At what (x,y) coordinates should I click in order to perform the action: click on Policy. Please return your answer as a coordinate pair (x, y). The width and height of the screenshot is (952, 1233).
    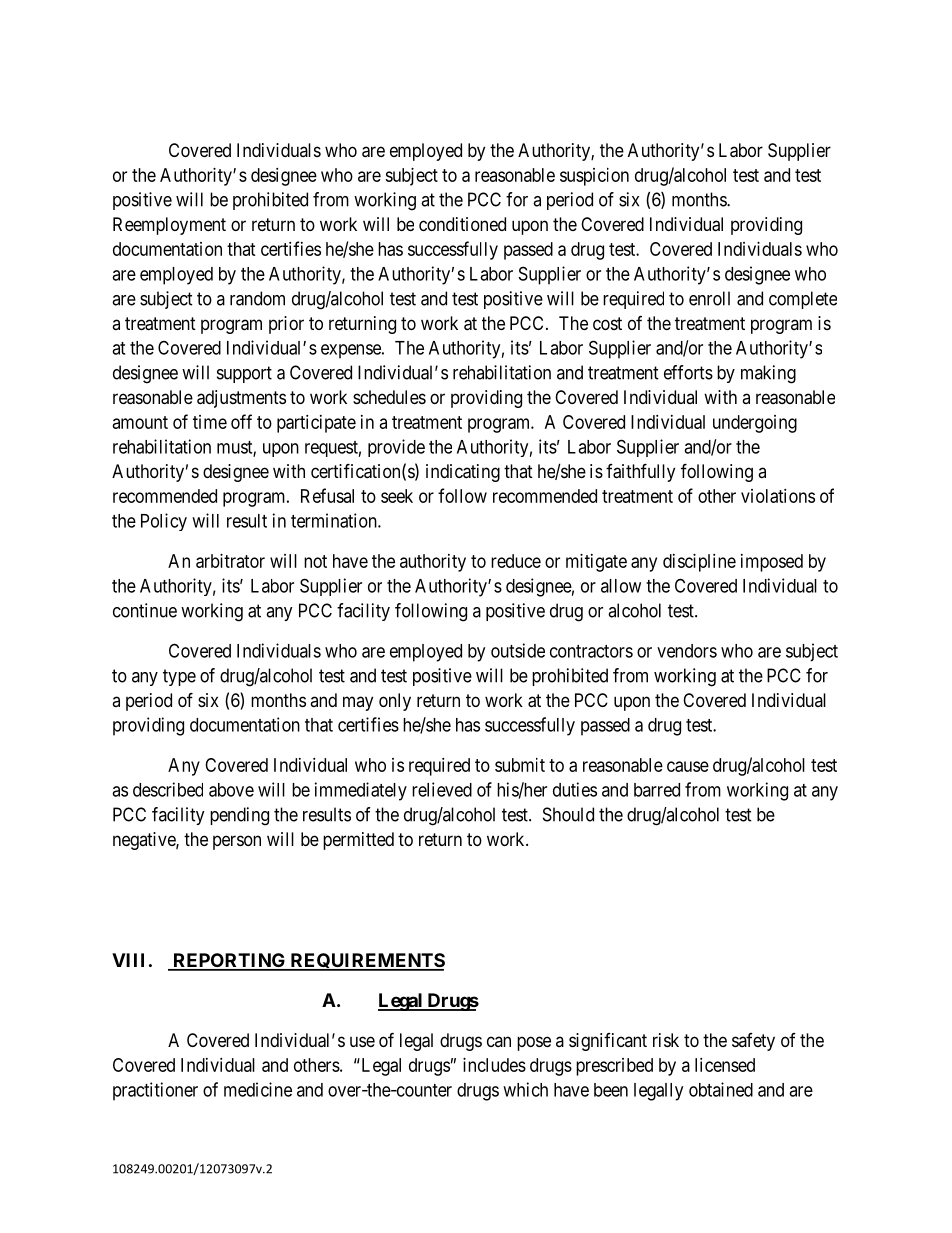
    Looking at the image, I should click on (164, 522).
